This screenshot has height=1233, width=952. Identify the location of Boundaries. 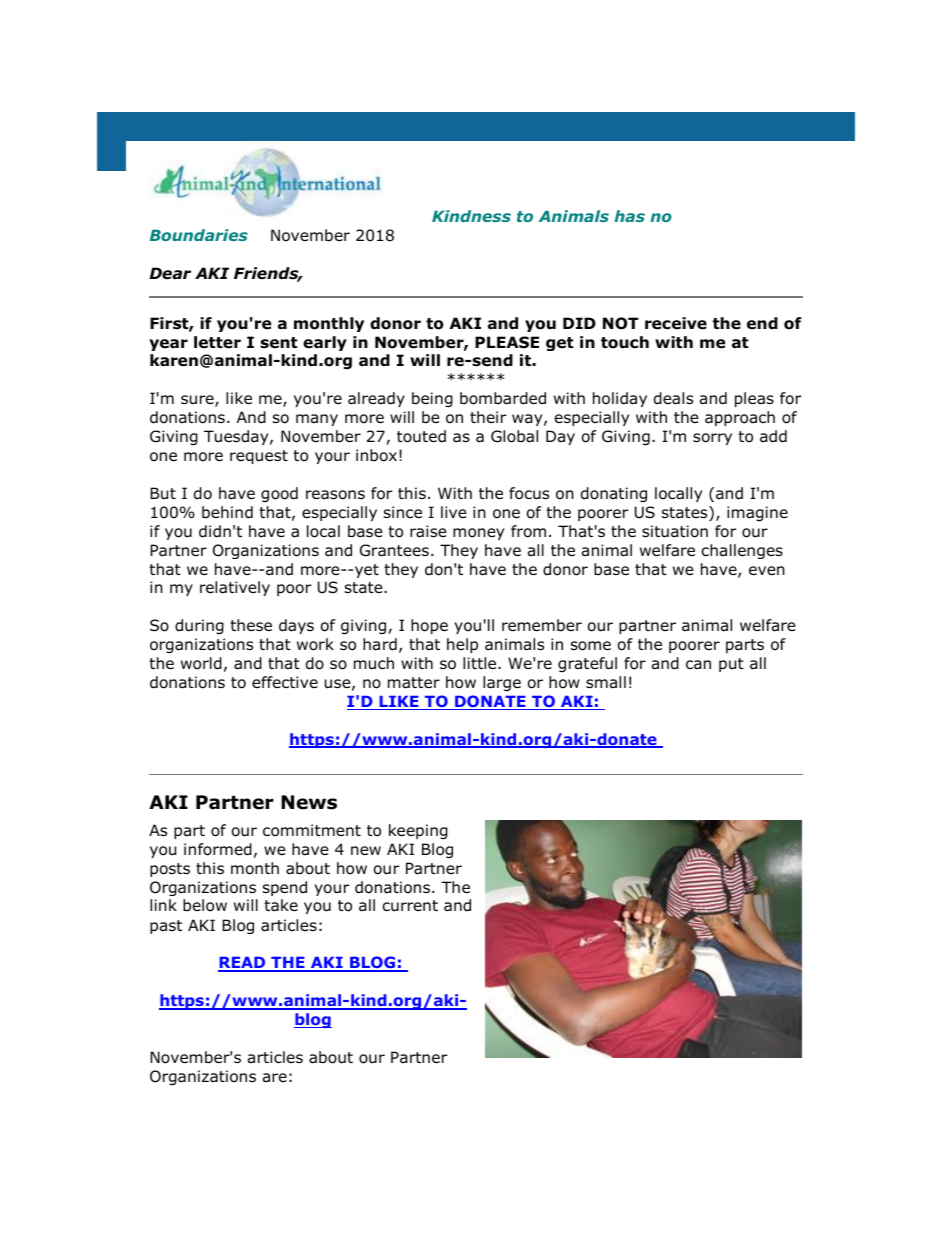
(199, 235).
